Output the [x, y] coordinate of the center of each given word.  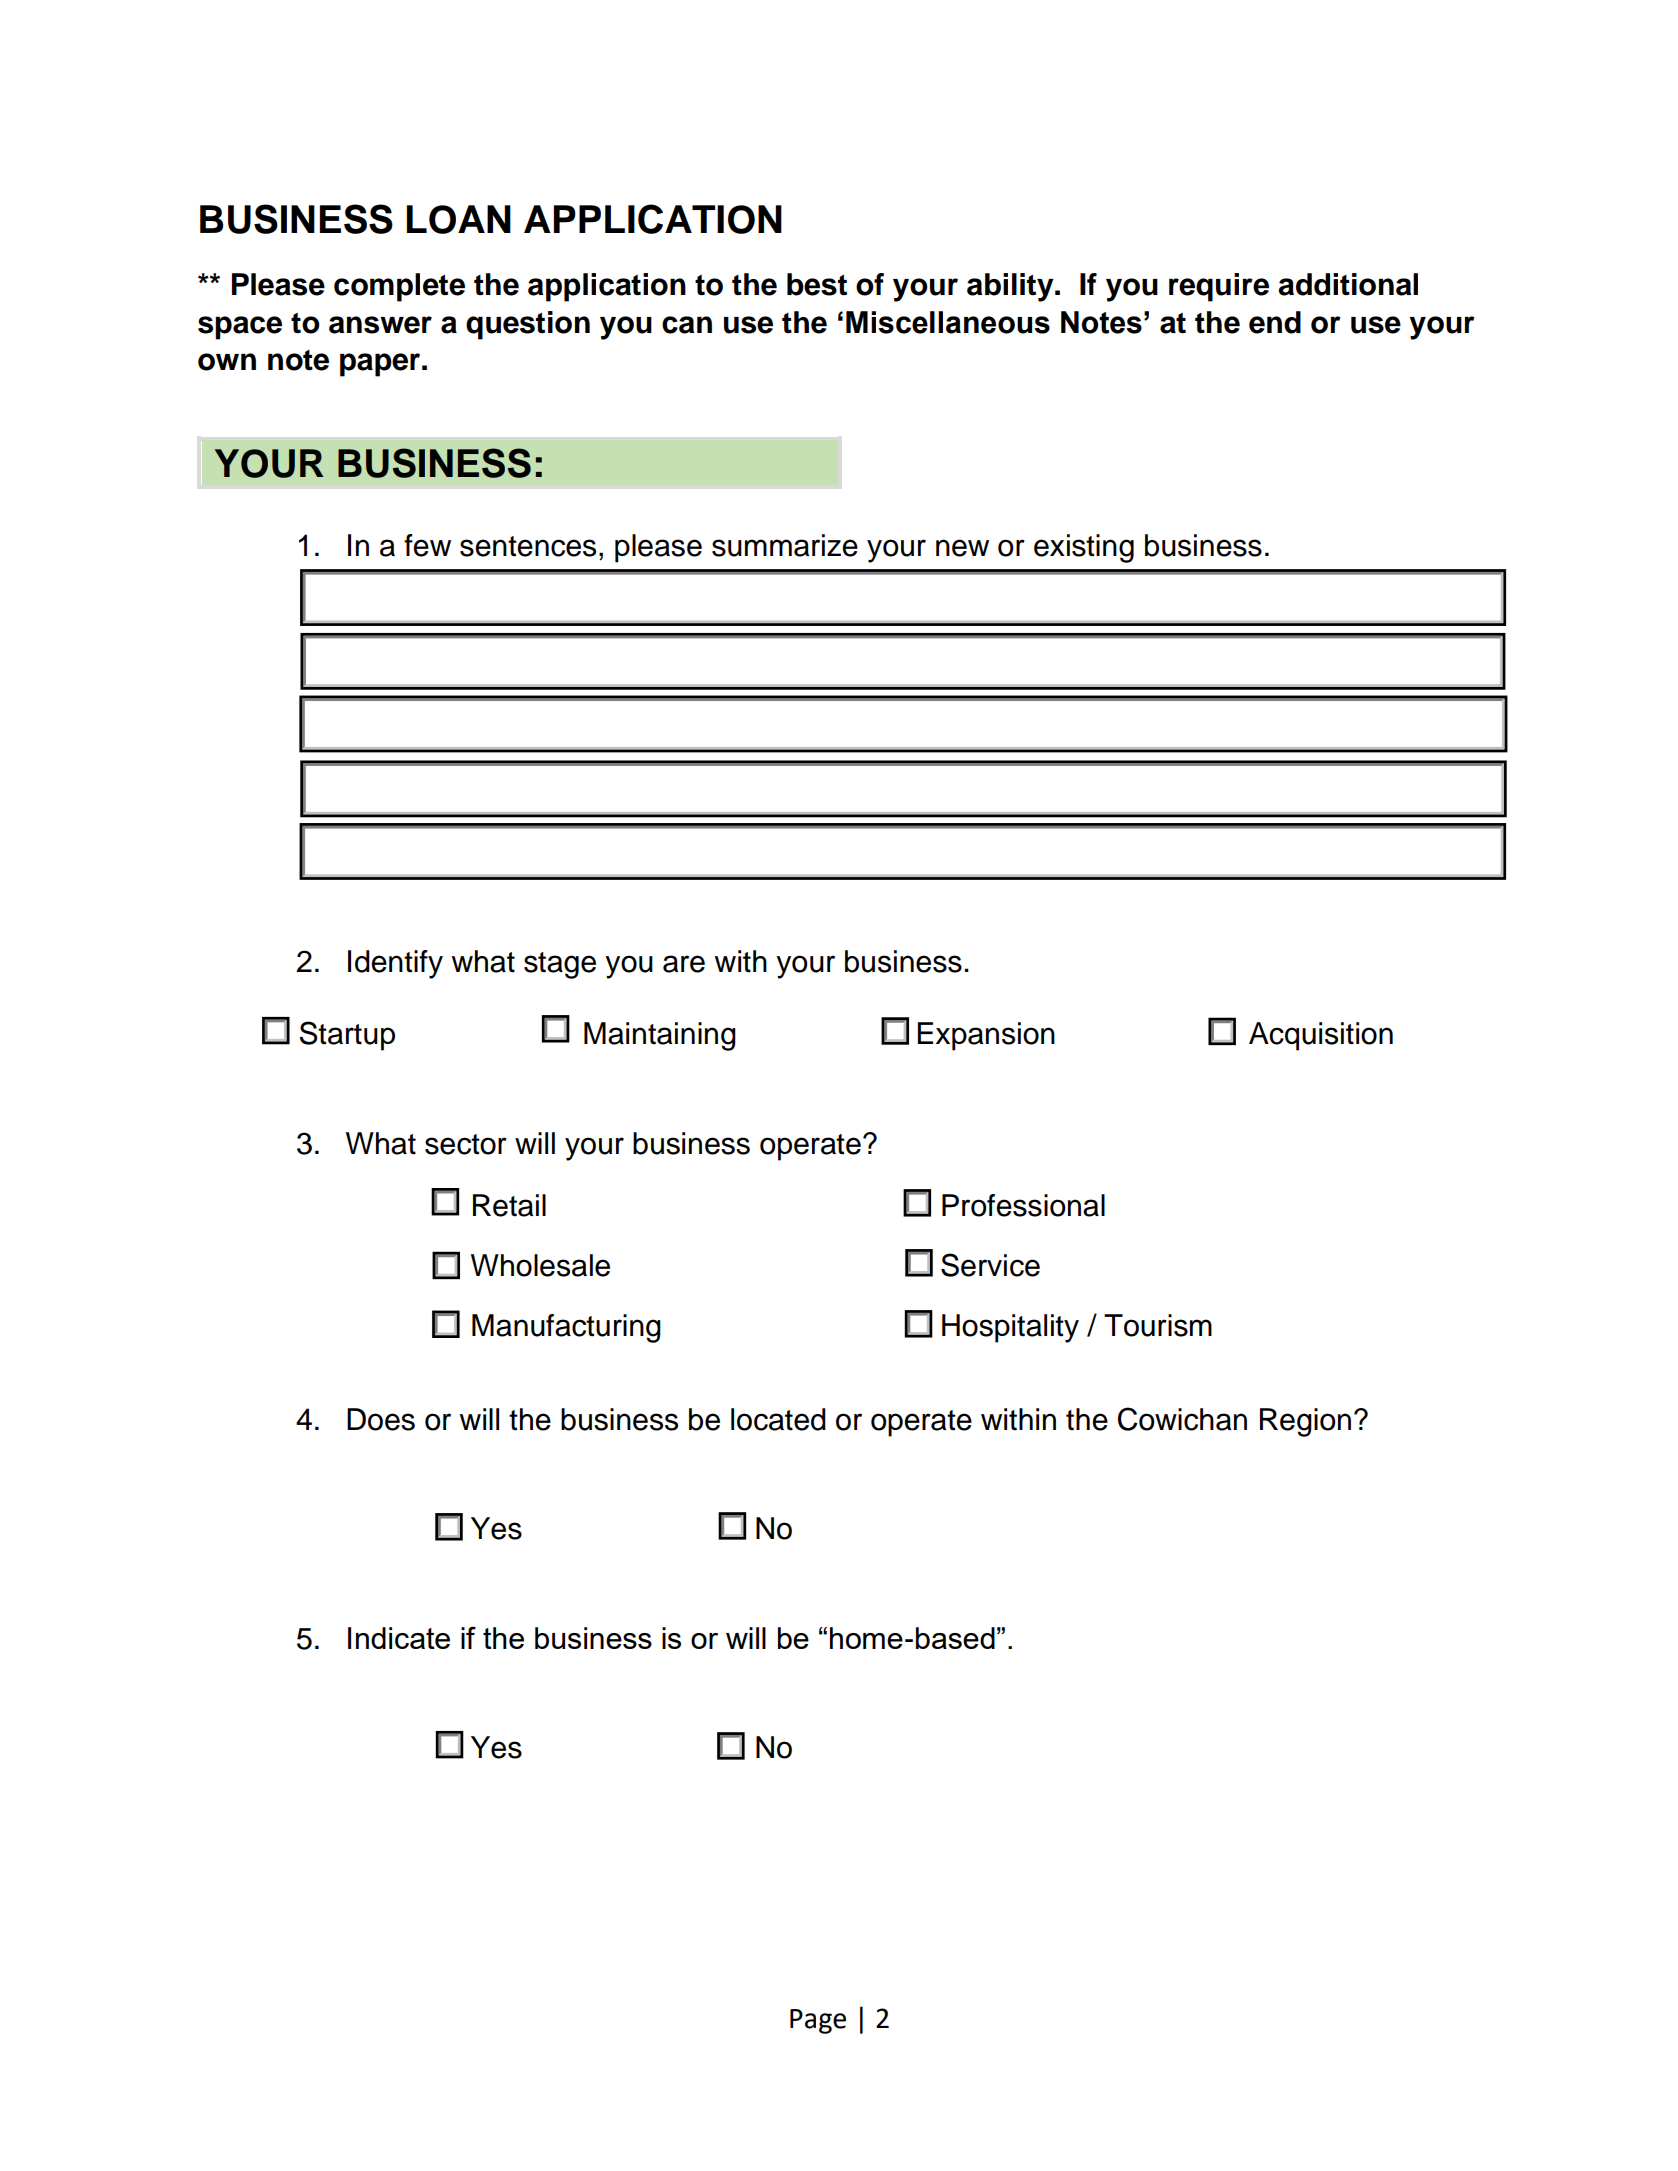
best [817, 284]
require [1219, 287]
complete [399, 287]
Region [1305, 1422]
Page [818, 2021]
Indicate [399, 1638]
